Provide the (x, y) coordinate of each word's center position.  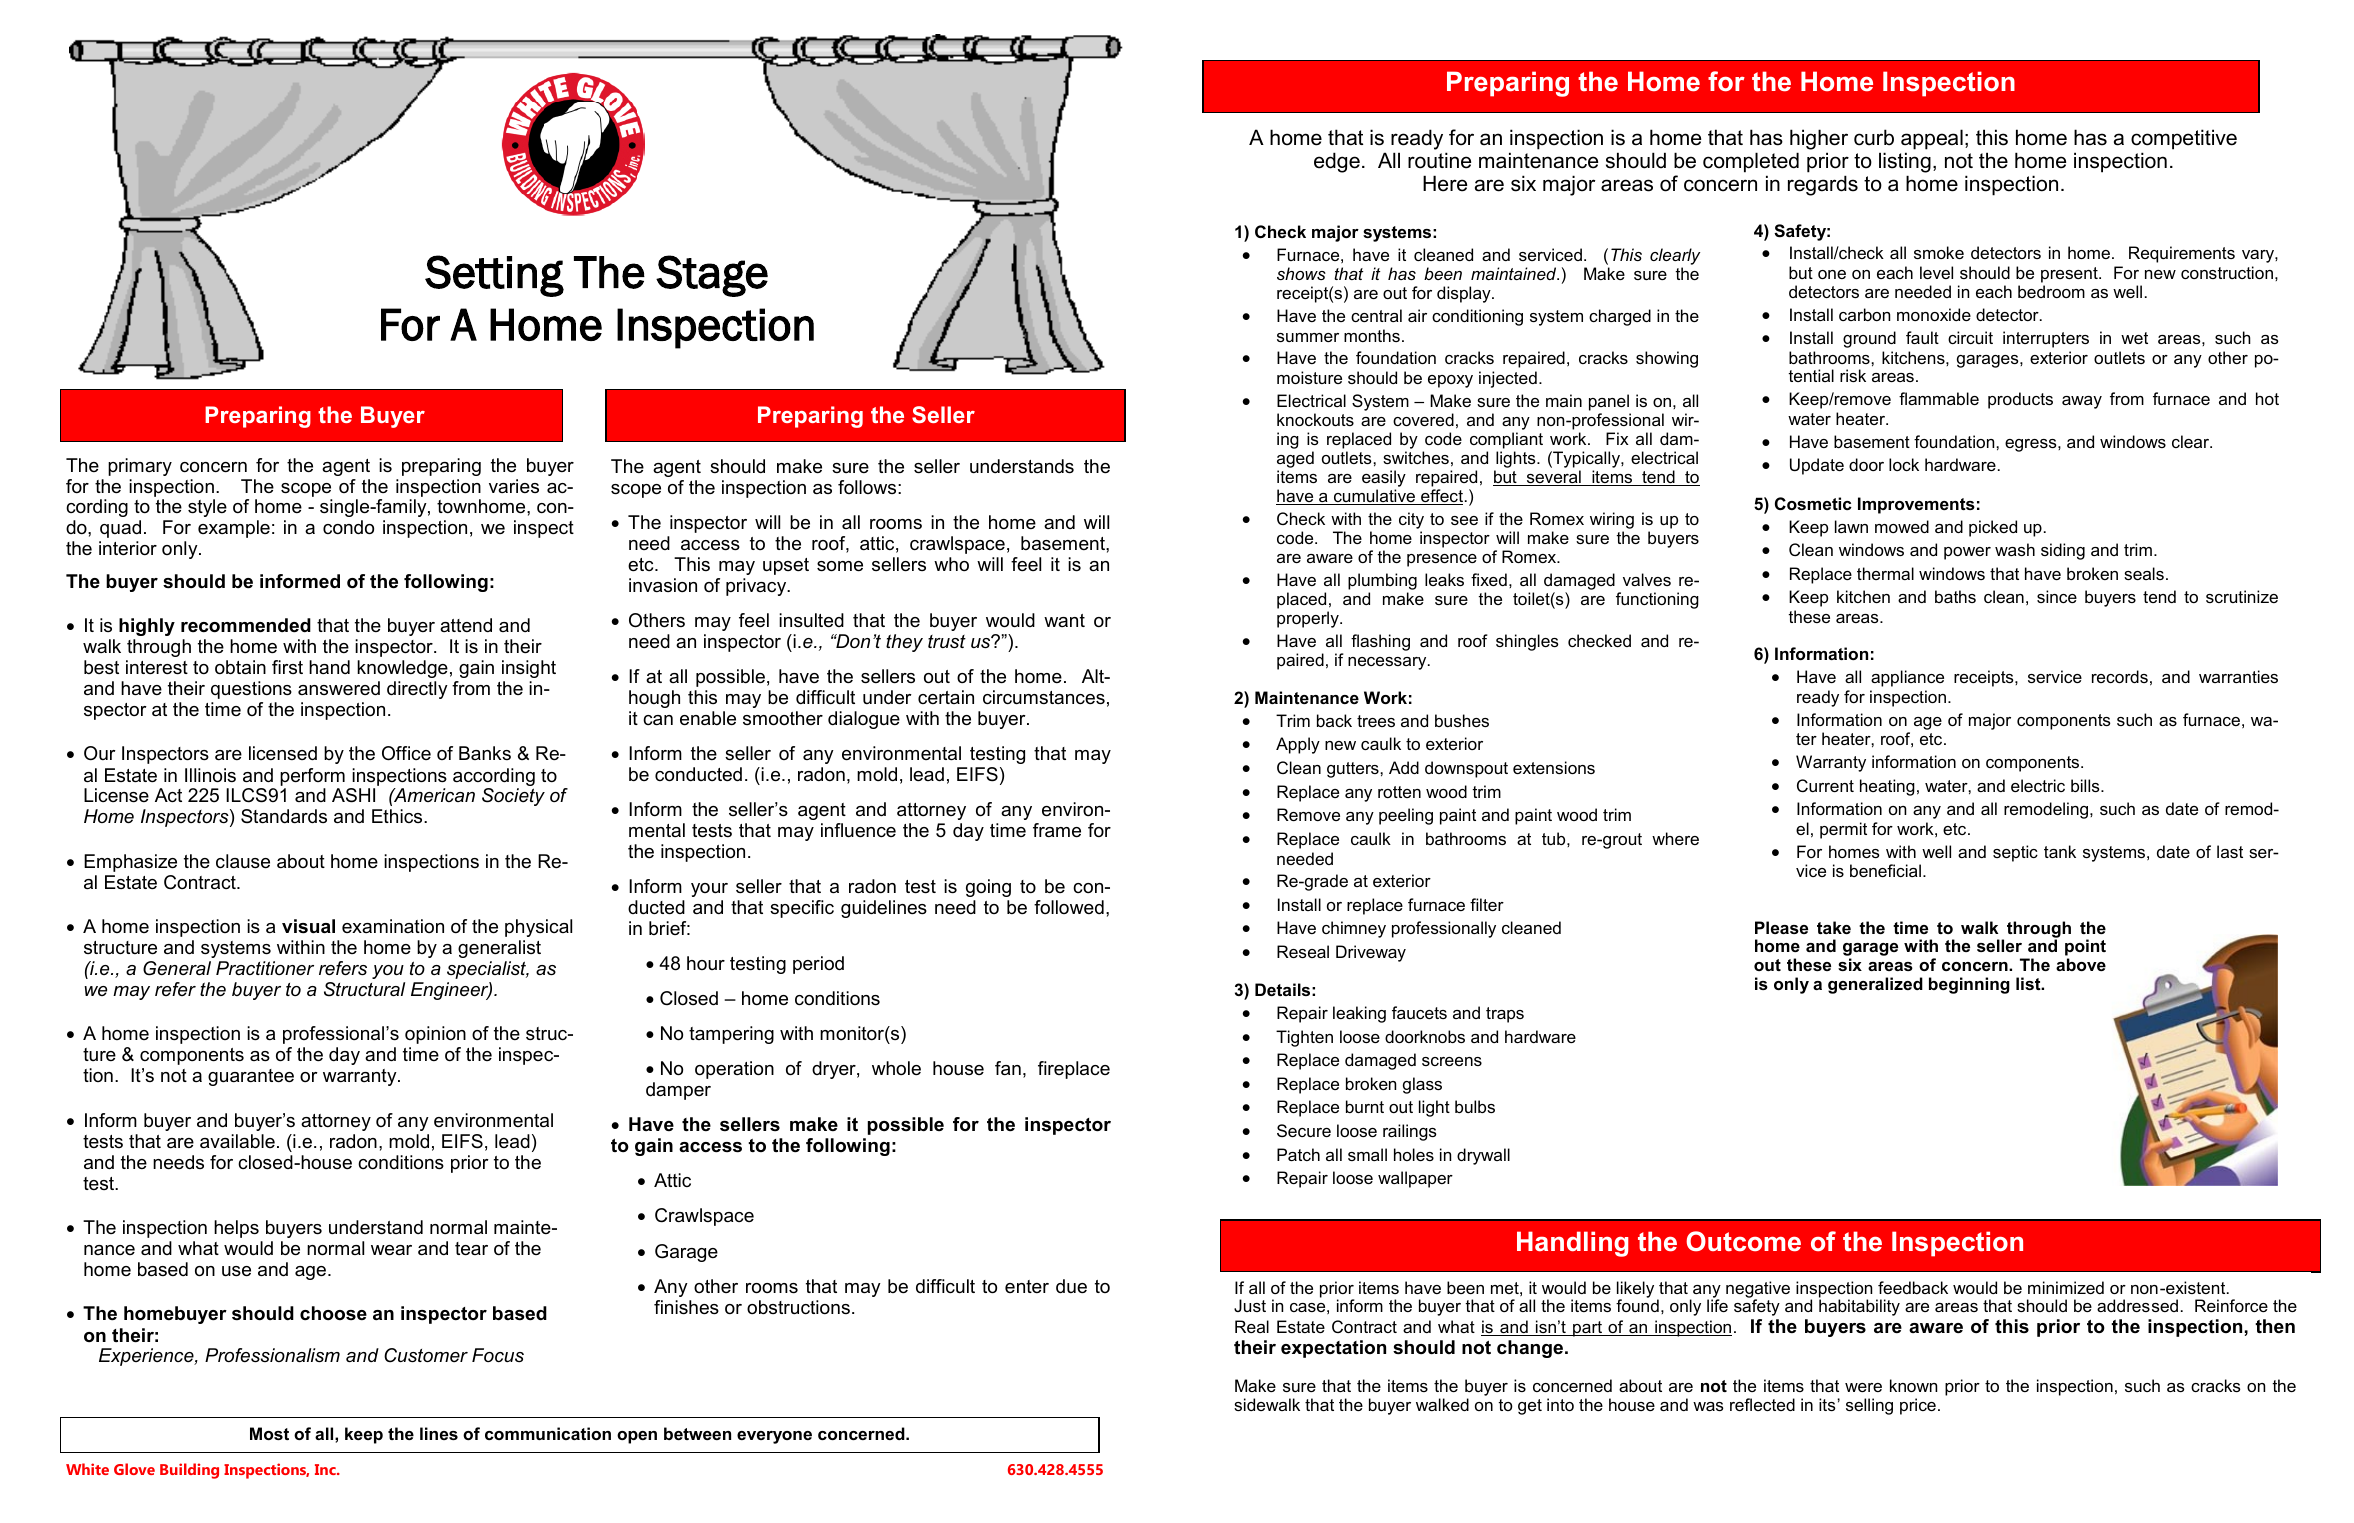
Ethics (398, 816)
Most (269, 1433)
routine (1439, 160)
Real (1252, 1326)
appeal (1932, 139)
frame (1057, 830)
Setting (494, 276)
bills (2086, 785)
